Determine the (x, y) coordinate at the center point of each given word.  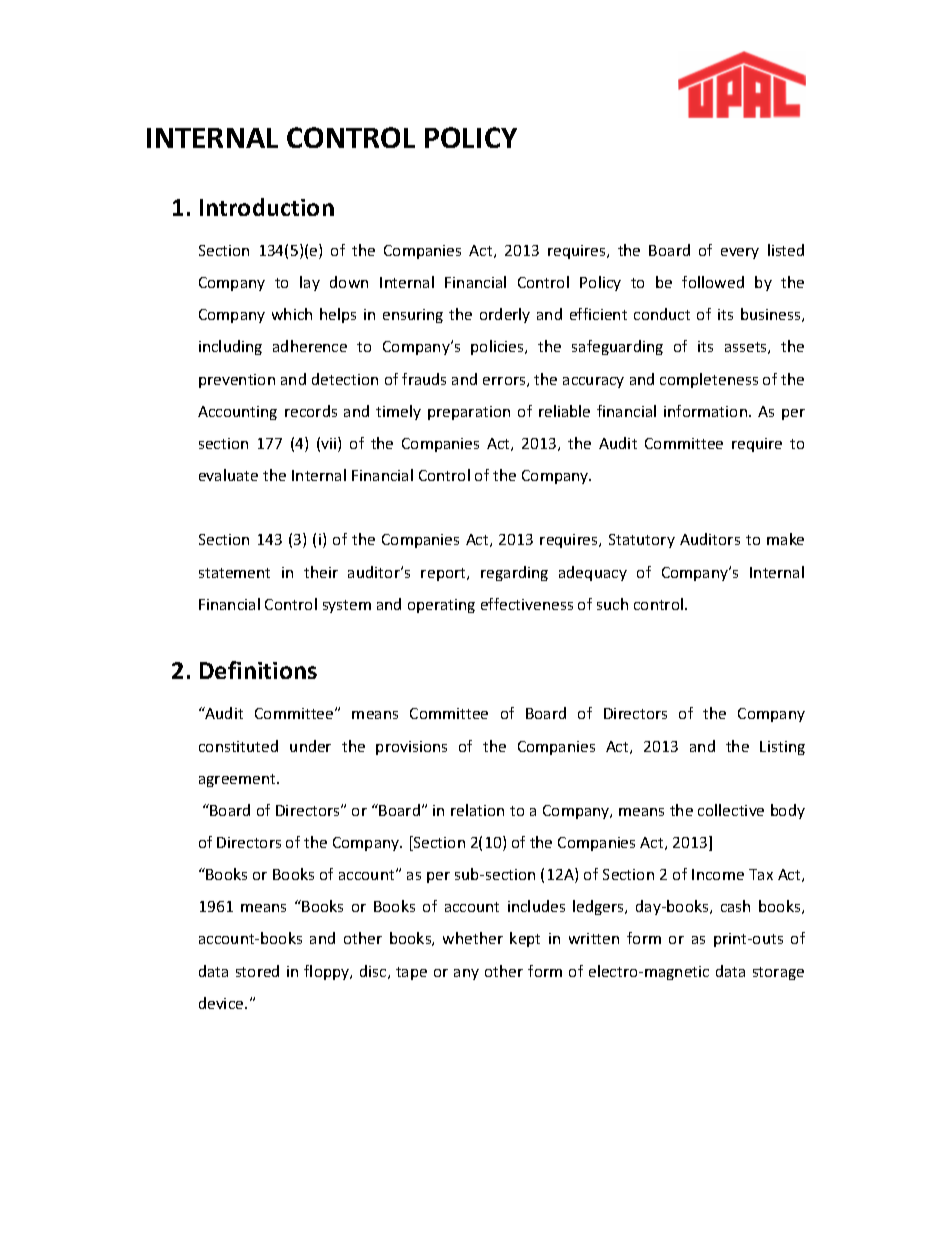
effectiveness (527, 604)
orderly (505, 315)
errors (505, 382)
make (785, 539)
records (311, 411)
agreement (238, 780)
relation (477, 810)
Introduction (267, 207)
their (321, 572)
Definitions (258, 670)
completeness (709, 380)
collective (731, 810)
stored (257, 971)
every (740, 253)
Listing (782, 748)
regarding (514, 573)
